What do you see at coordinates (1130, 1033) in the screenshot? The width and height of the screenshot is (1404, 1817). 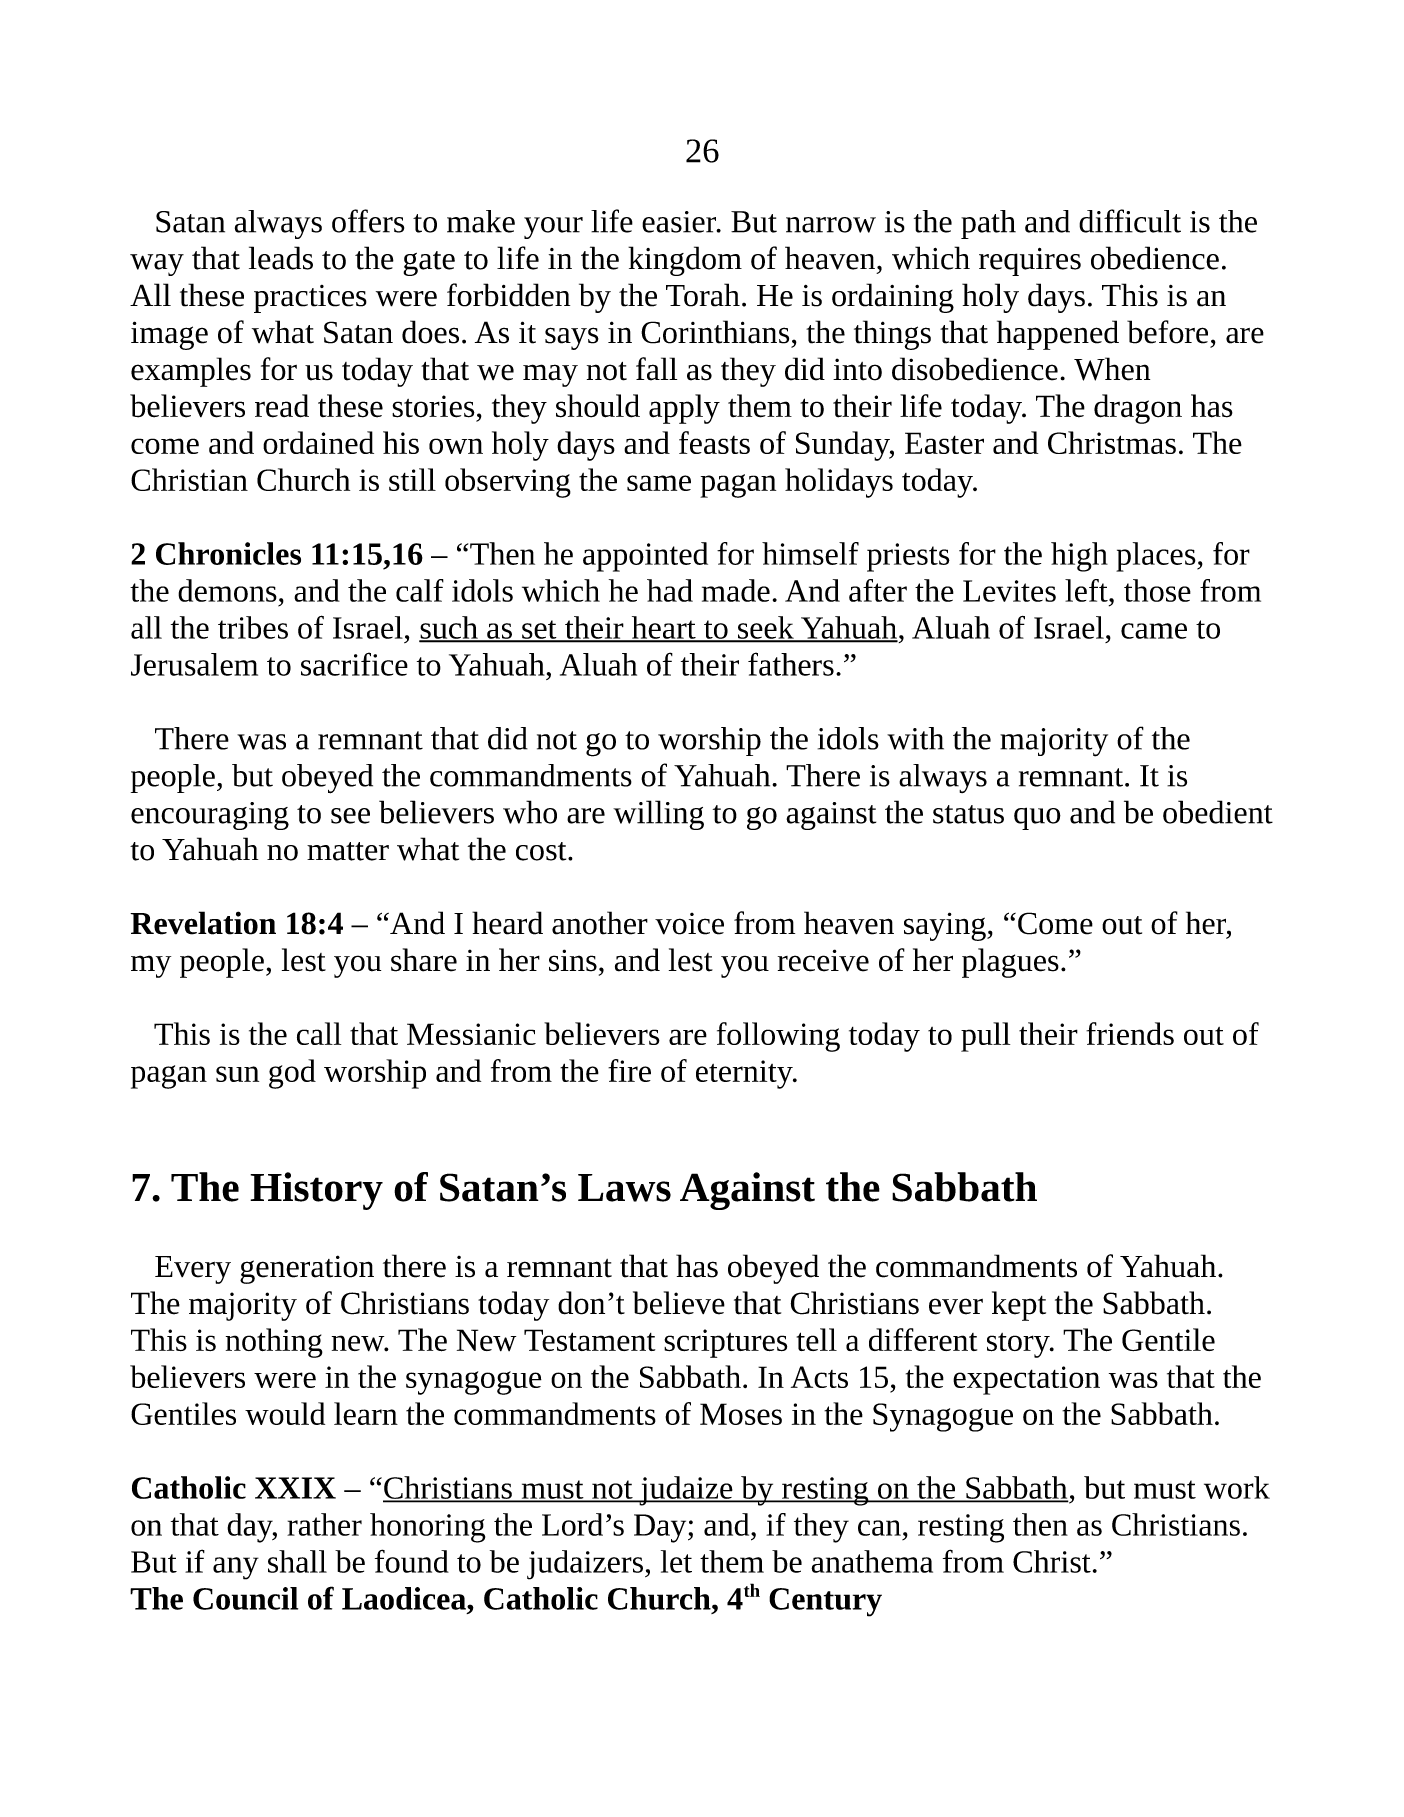 I see `friends` at bounding box center [1130, 1033].
